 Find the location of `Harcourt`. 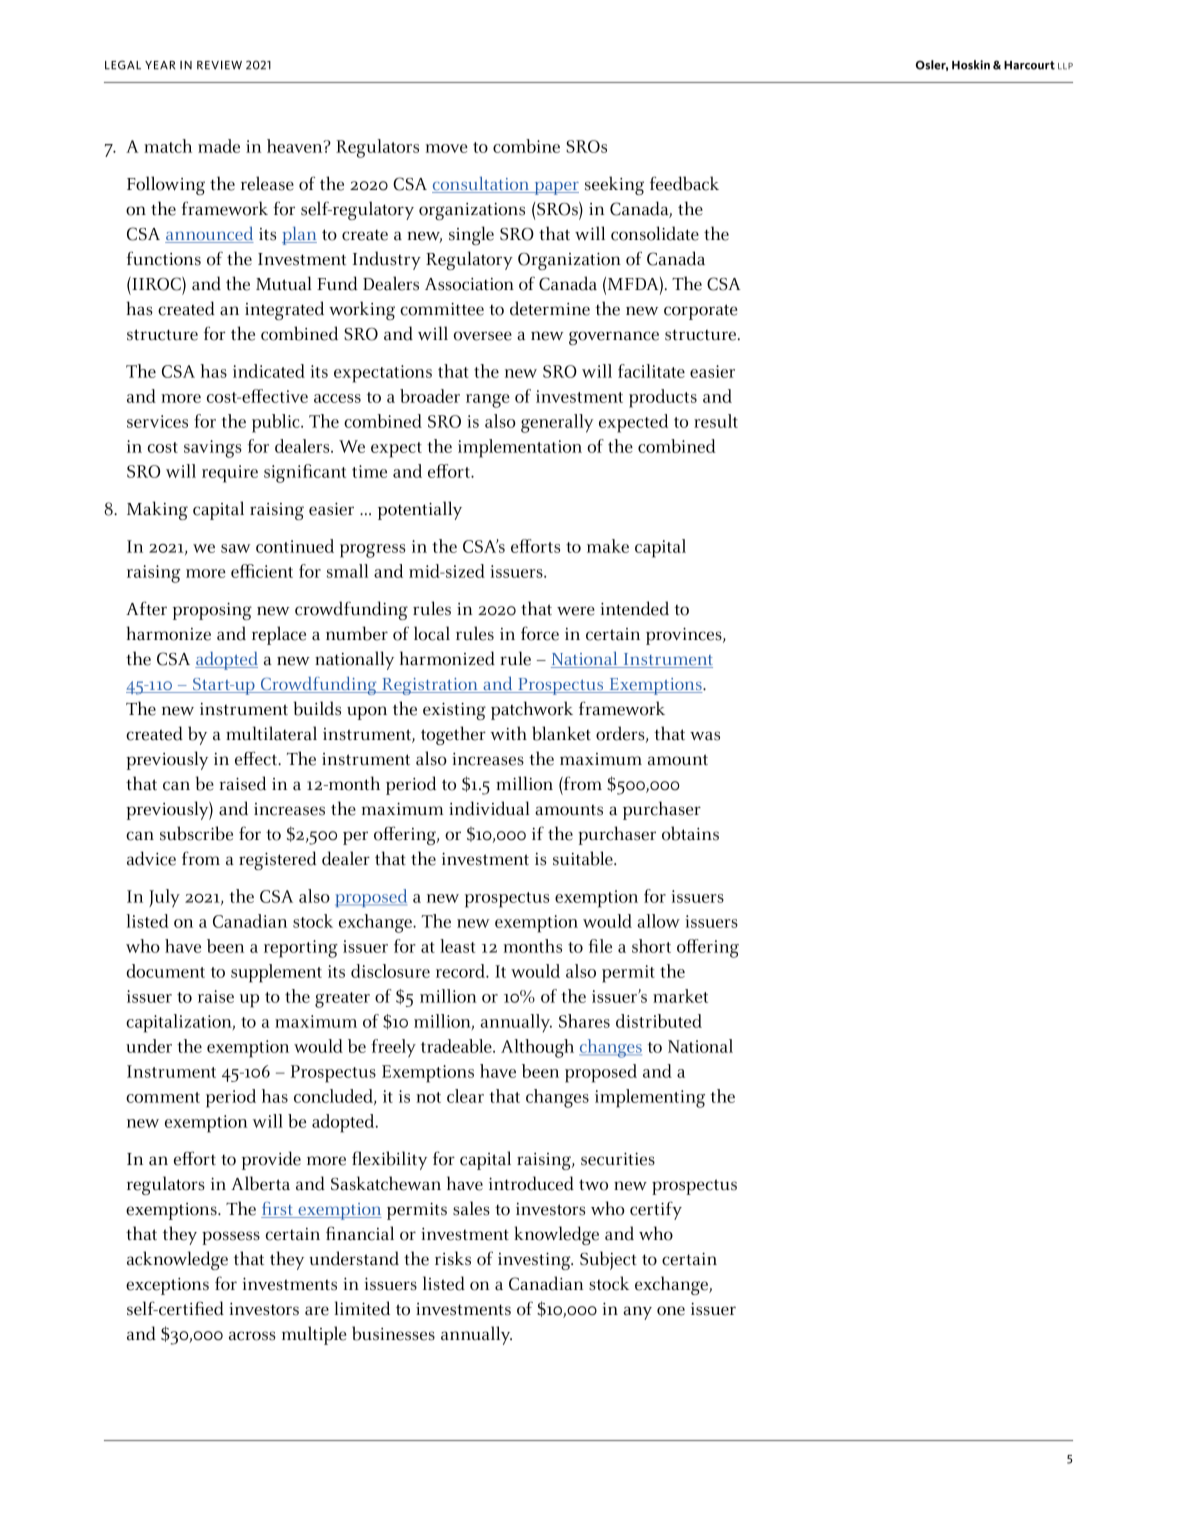

Harcourt is located at coordinates (1029, 65).
